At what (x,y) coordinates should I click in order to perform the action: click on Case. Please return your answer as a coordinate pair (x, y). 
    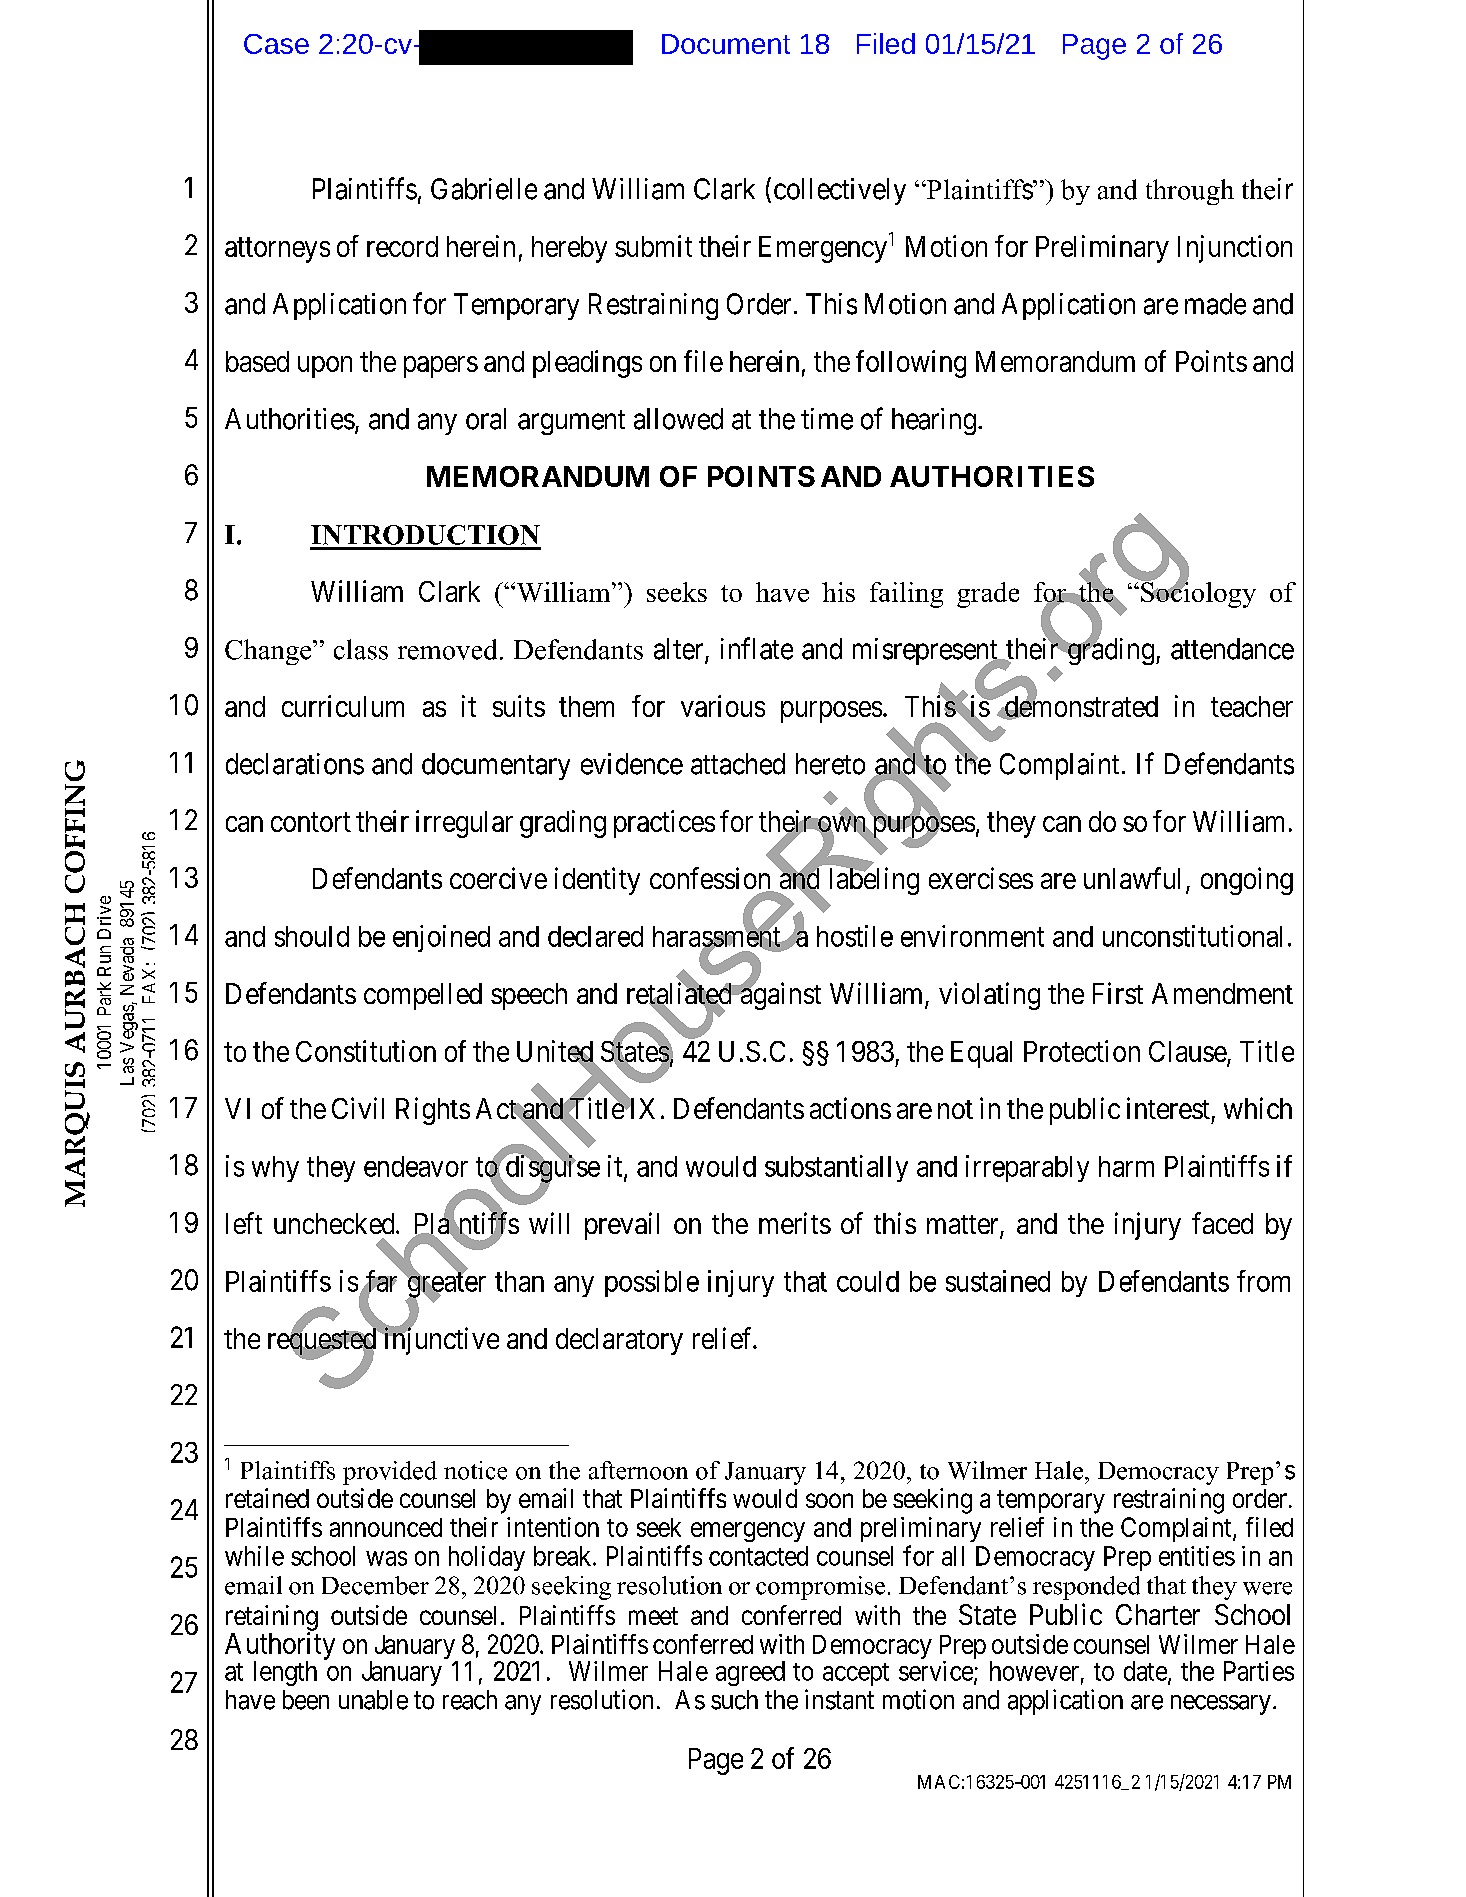
    Looking at the image, I should click on (276, 44).
